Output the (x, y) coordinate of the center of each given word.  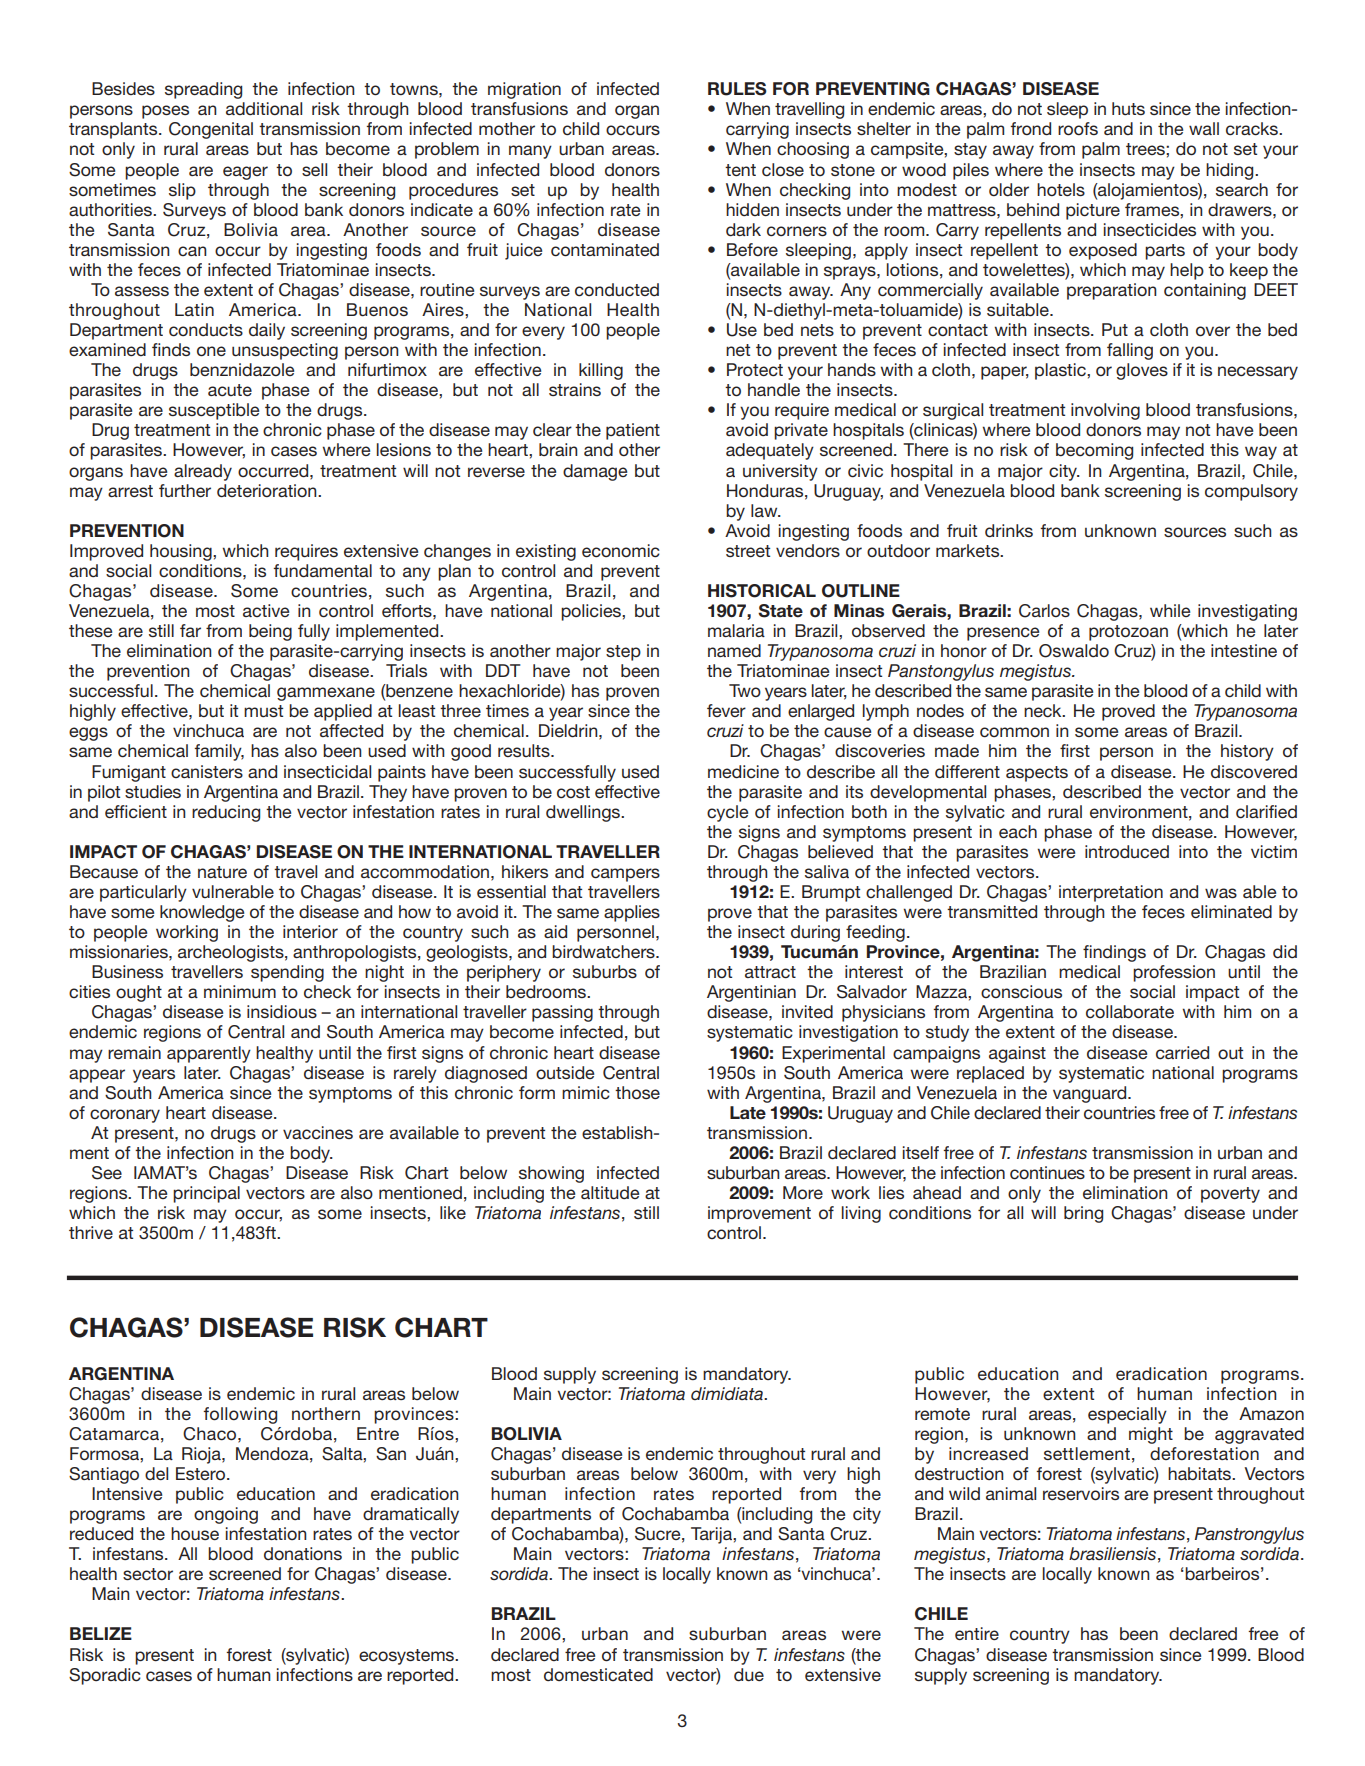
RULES (737, 89)
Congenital (211, 130)
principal (206, 1194)
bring (1083, 1214)
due (749, 1675)
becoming (1094, 451)
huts (1128, 108)
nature (222, 872)
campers (625, 875)
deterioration (268, 490)
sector (148, 1574)
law (765, 510)
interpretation (1111, 893)
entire (977, 1633)
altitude (610, 1193)
